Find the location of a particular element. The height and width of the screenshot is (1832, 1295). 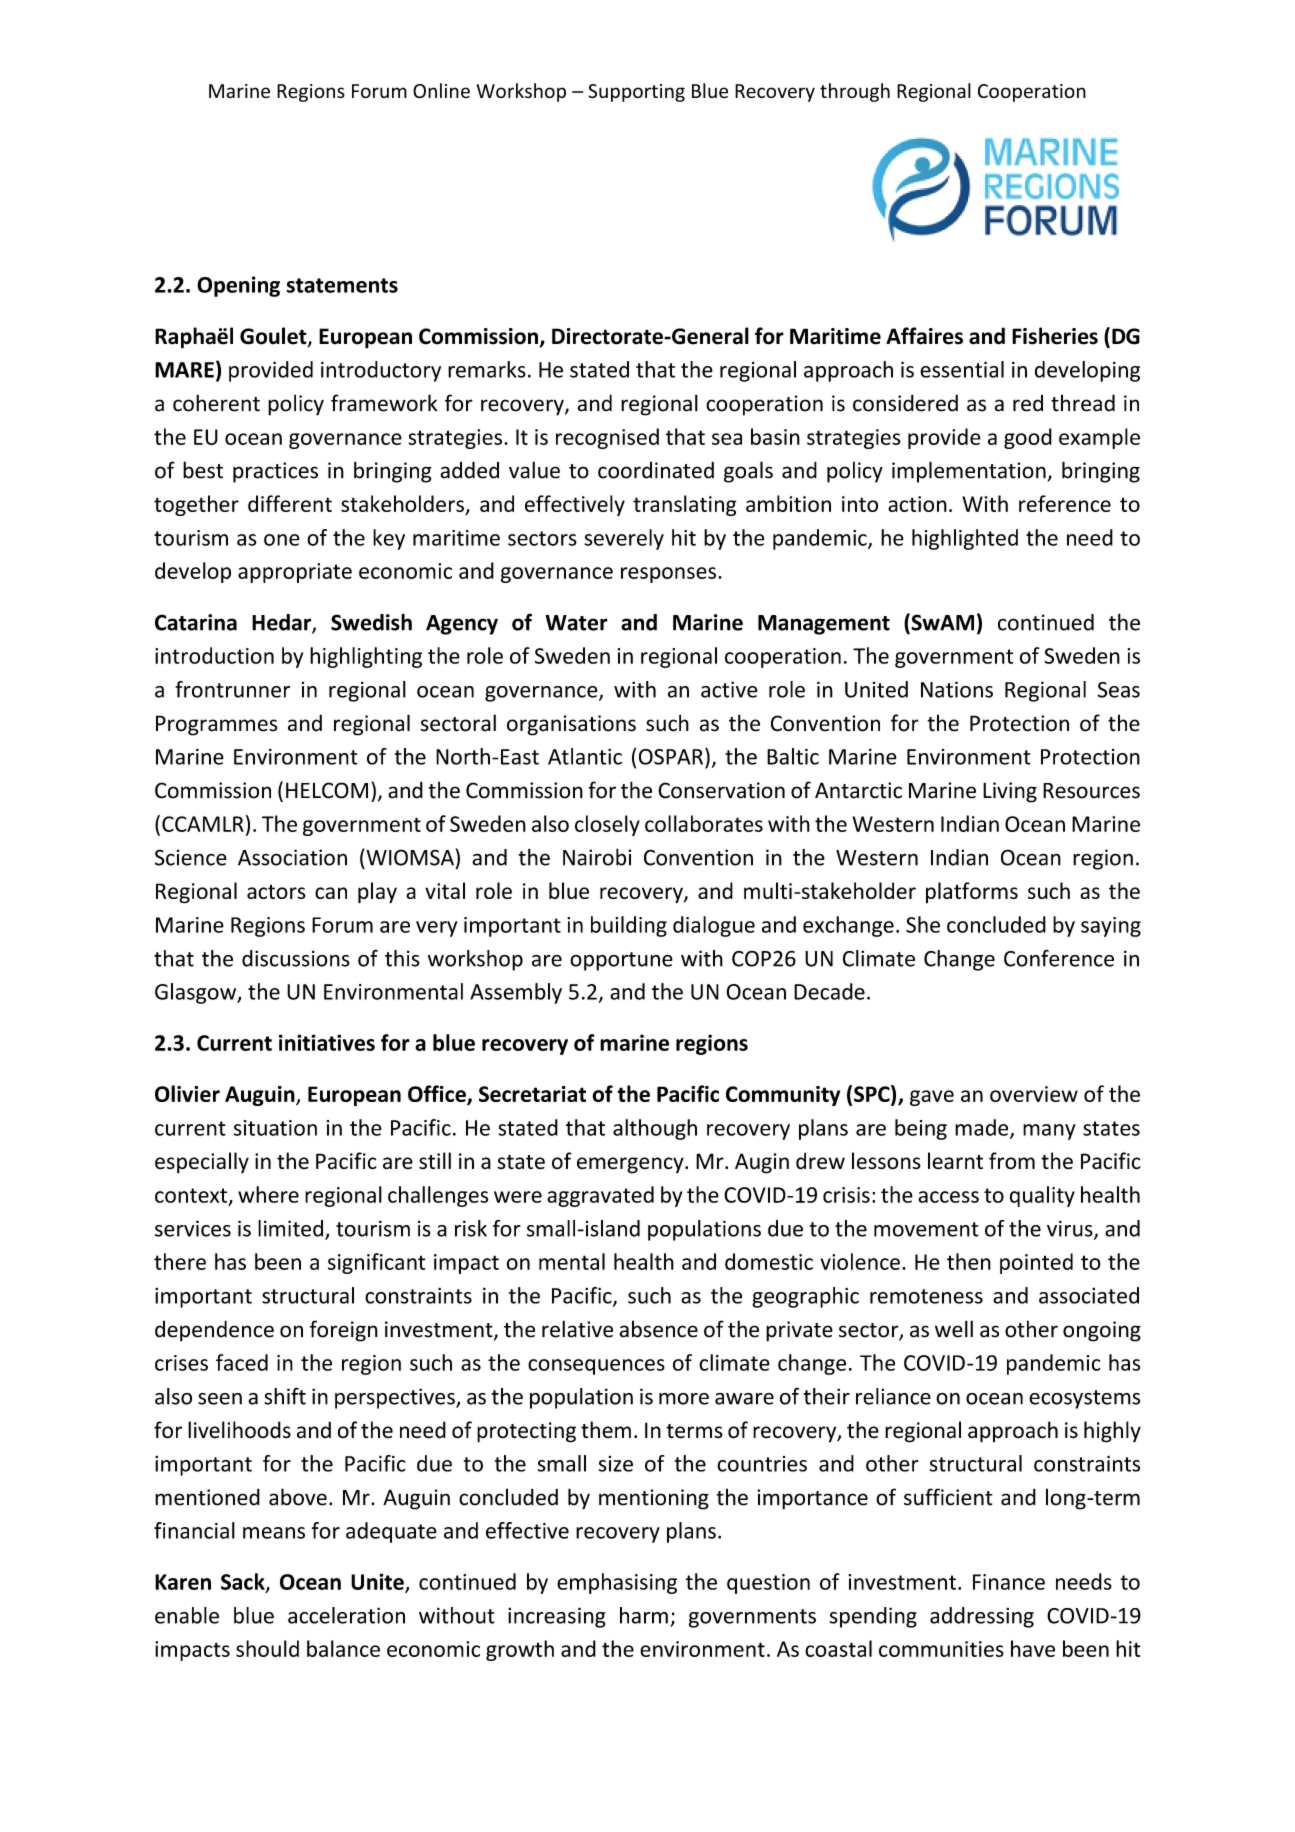

situation is located at coordinates (275, 1128).
